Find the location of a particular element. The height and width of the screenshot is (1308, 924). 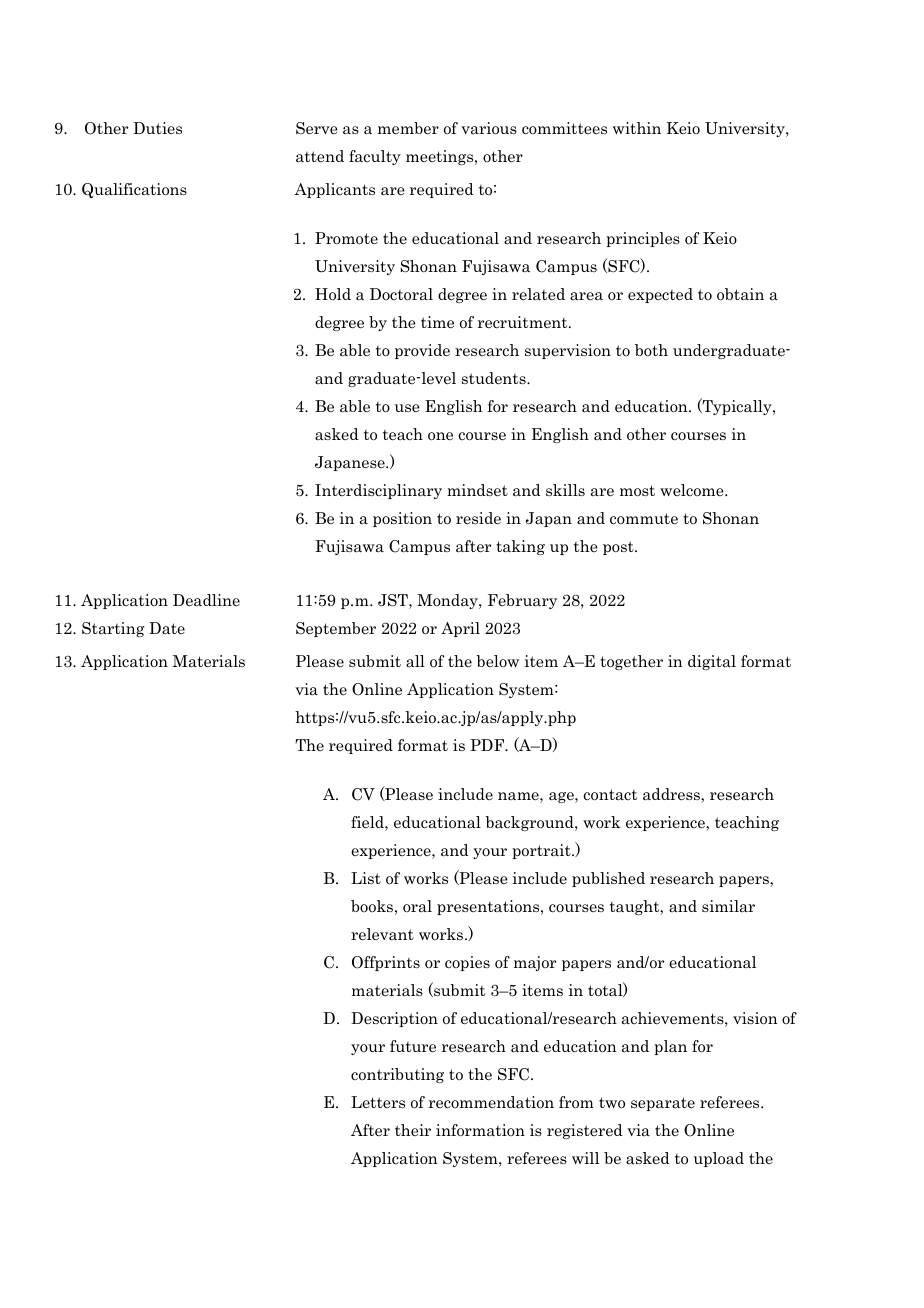

Duties is located at coordinates (157, 128).
